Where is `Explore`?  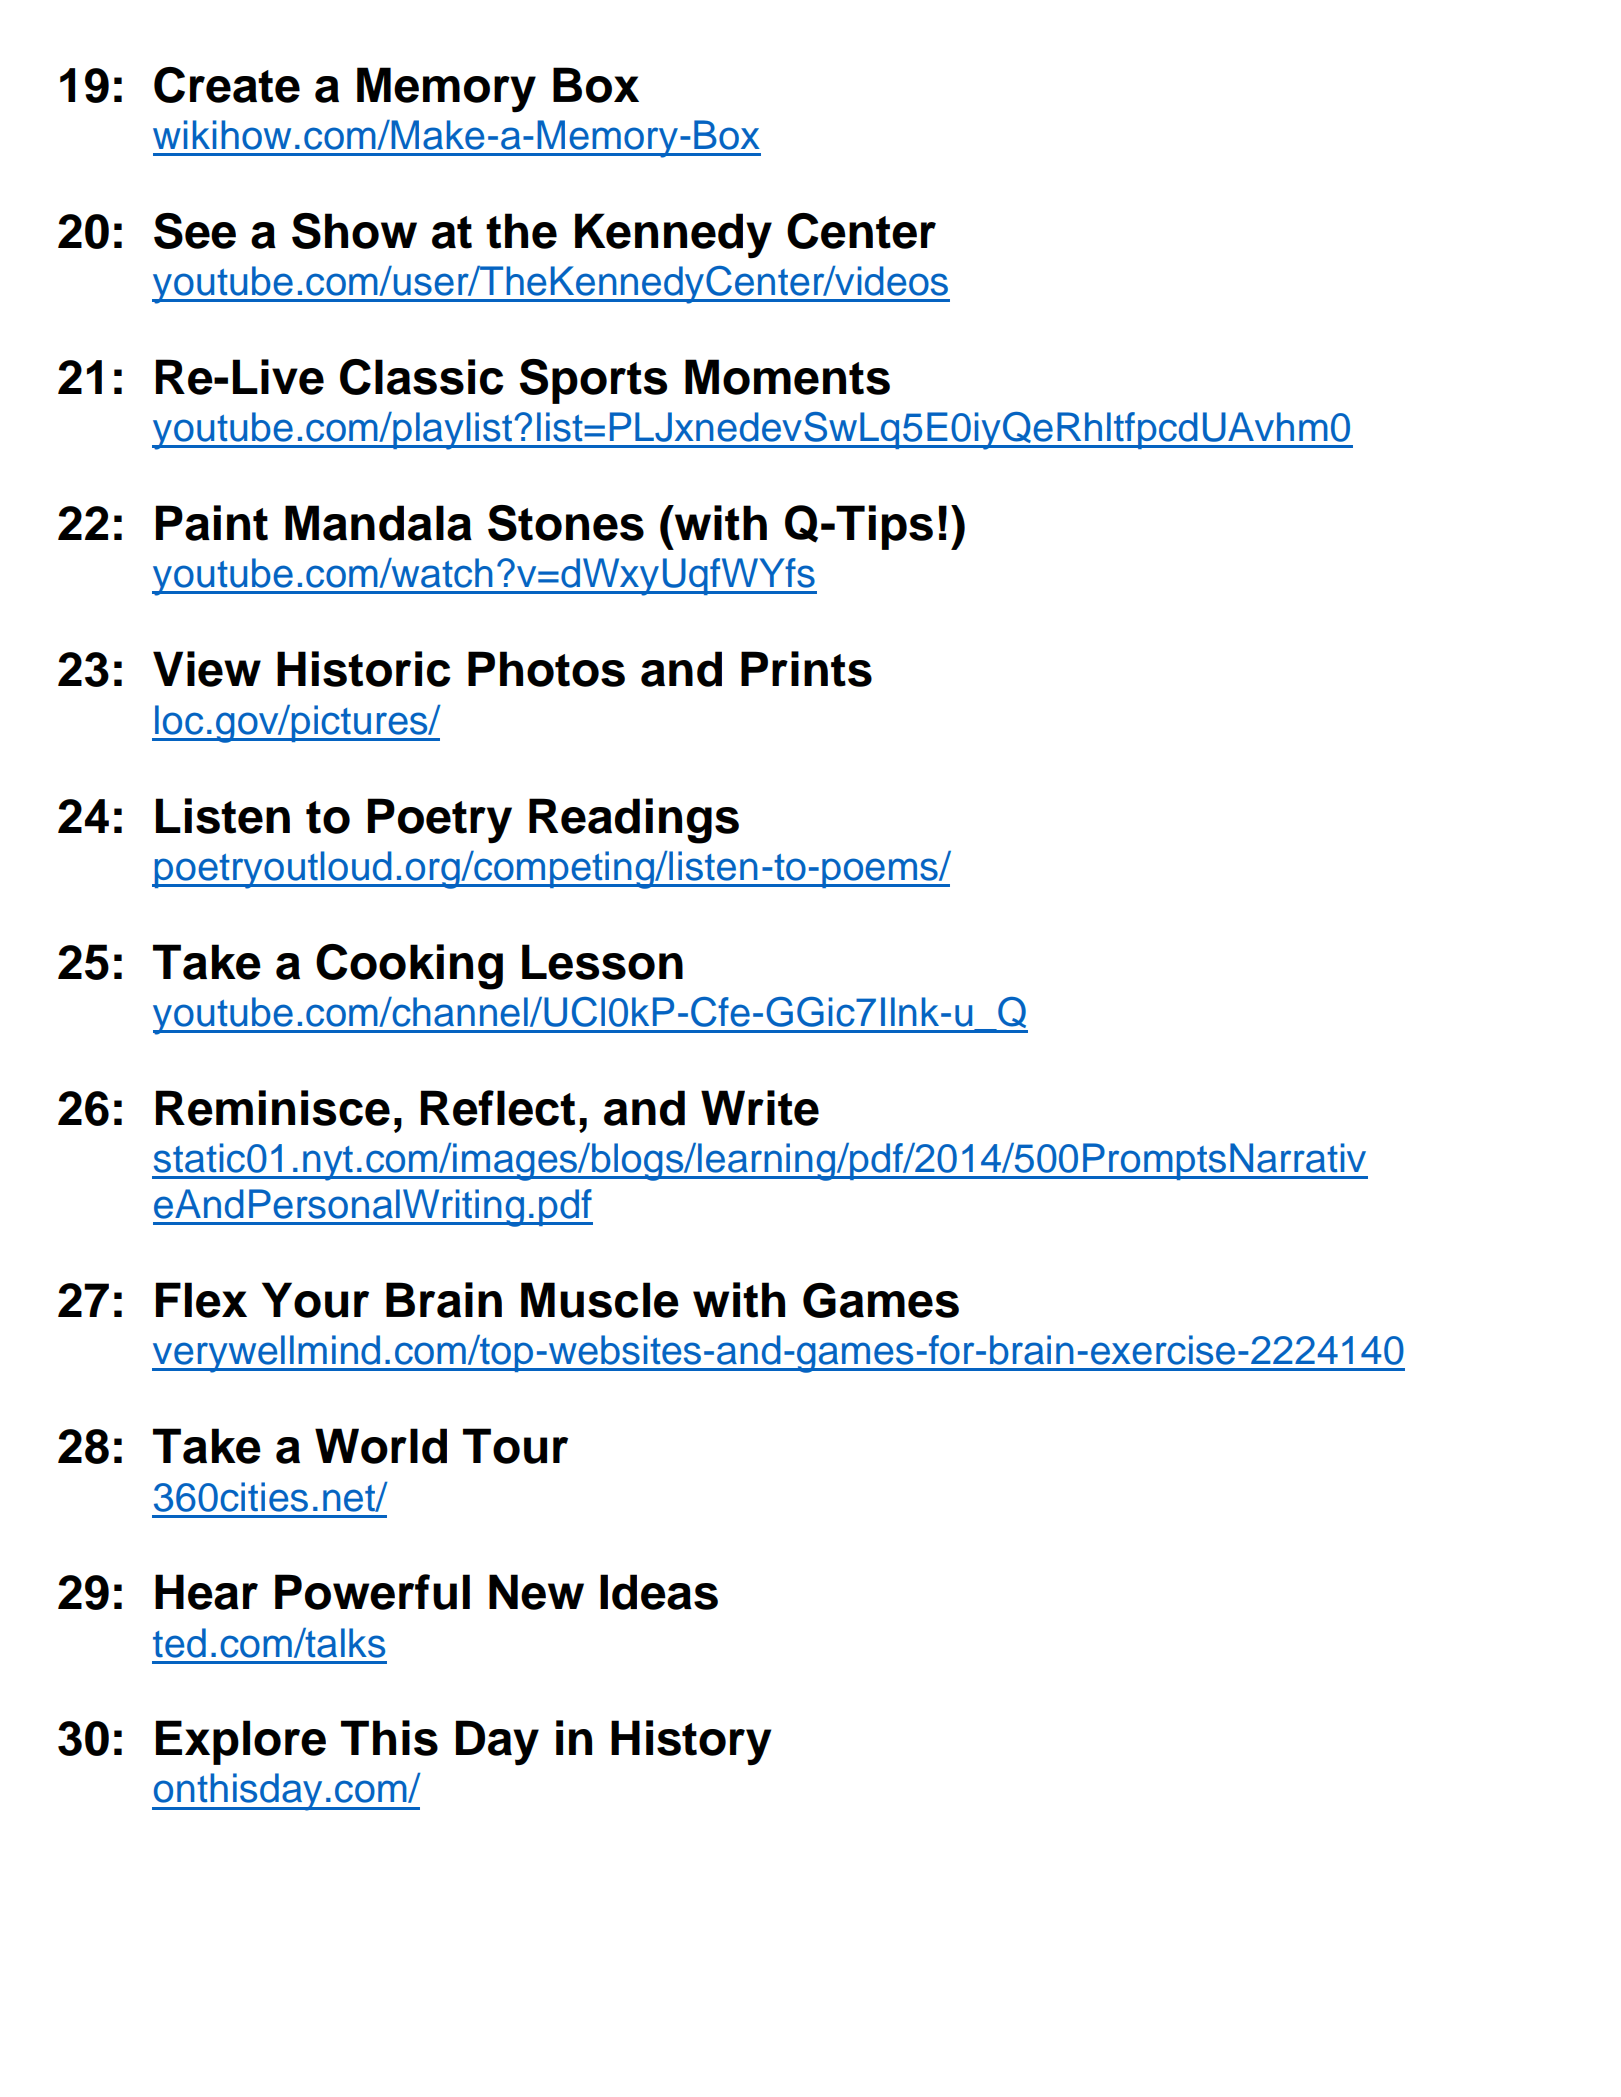 Explore is located at coordinates (241, 1742).
